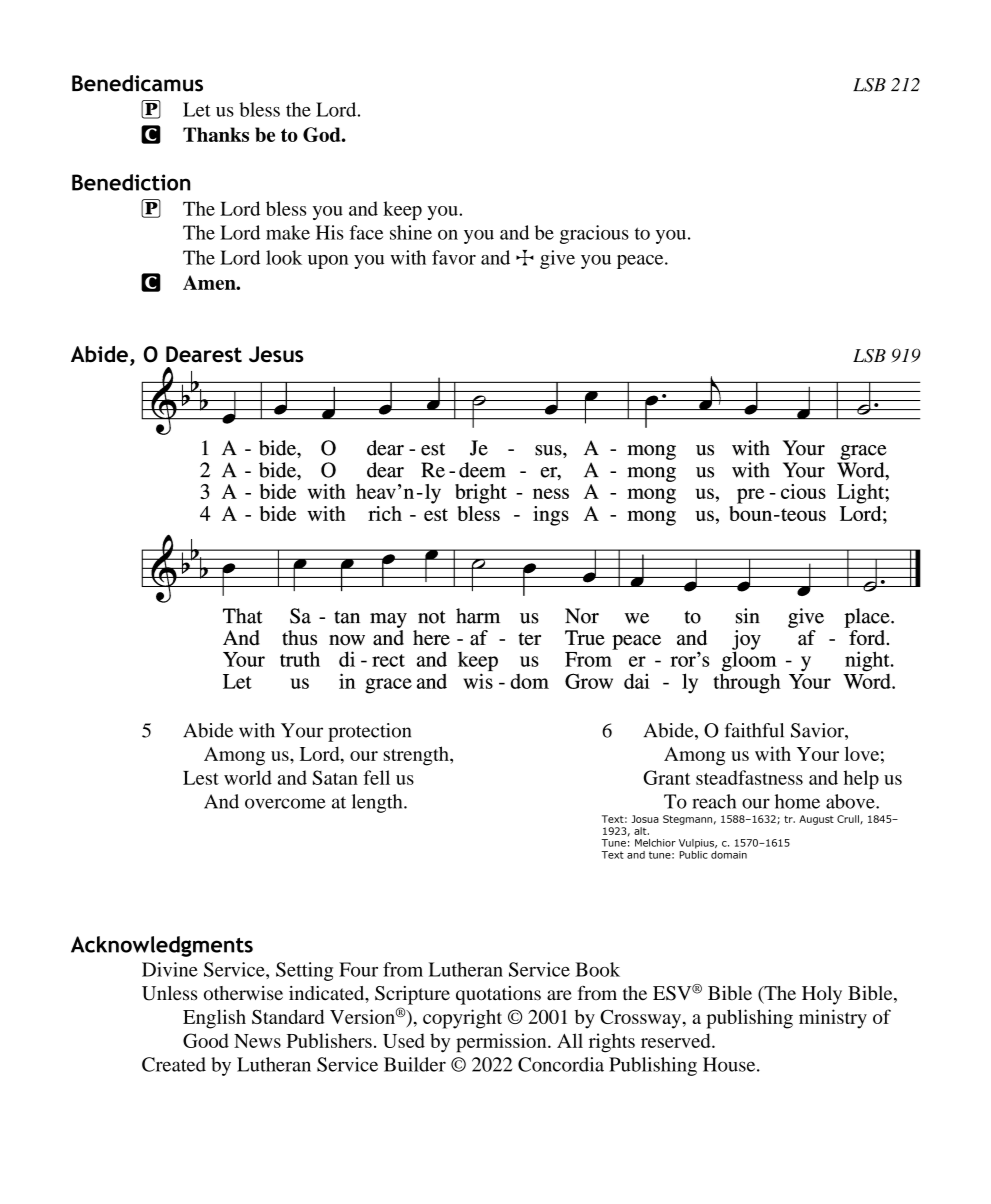 This image has height=1204, width=991. I want to click on Lest, so click(201, 778).
